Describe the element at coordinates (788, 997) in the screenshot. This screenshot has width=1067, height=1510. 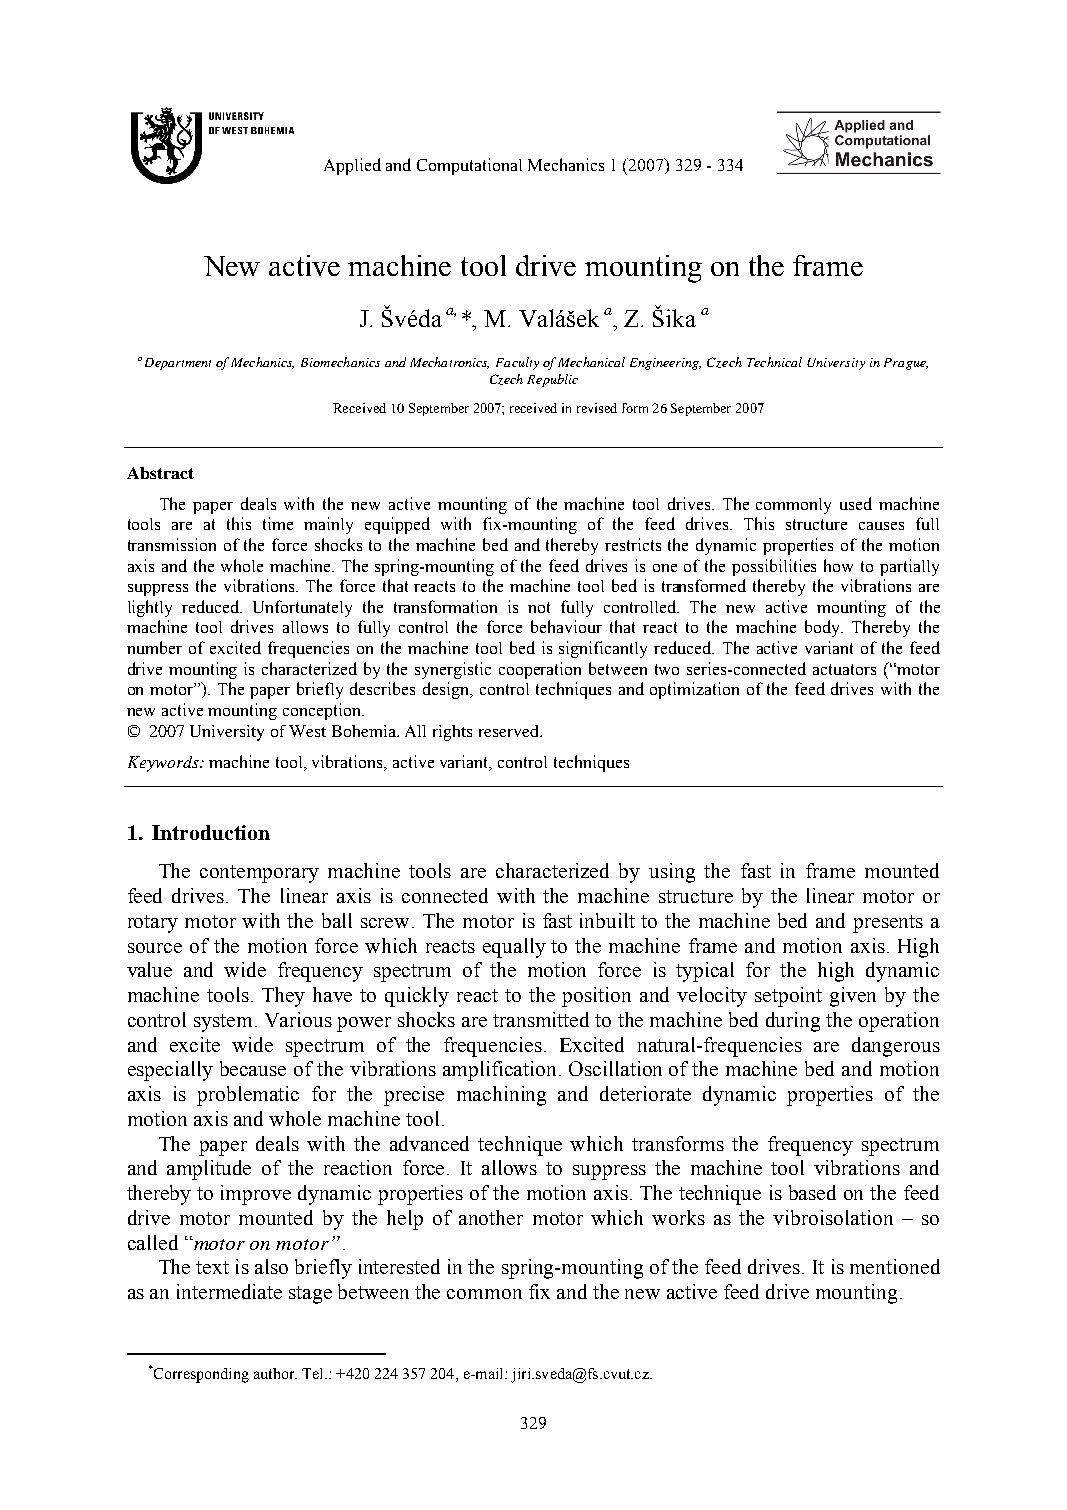
I see `setpoint` at that location.
